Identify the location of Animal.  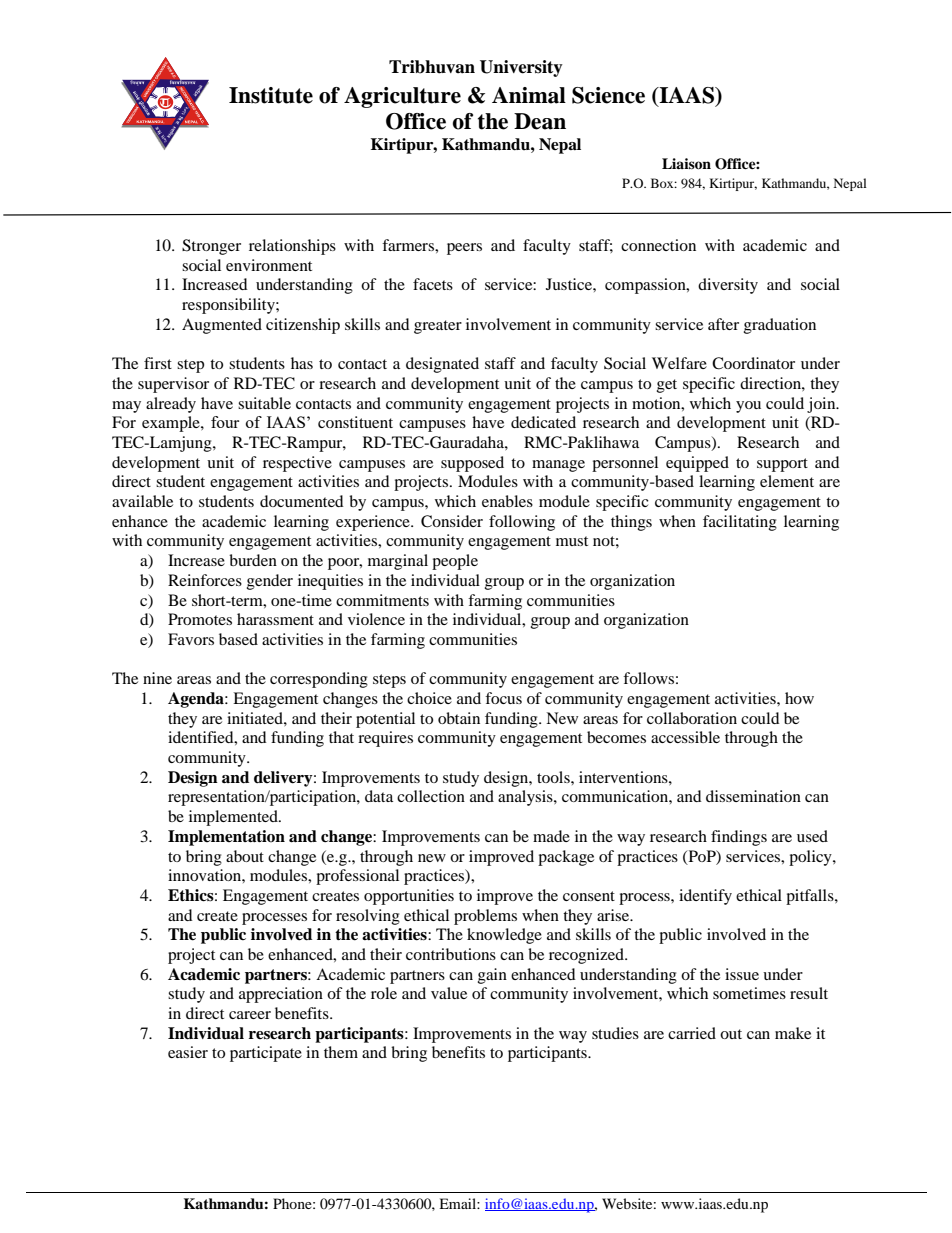
(529, 95).
